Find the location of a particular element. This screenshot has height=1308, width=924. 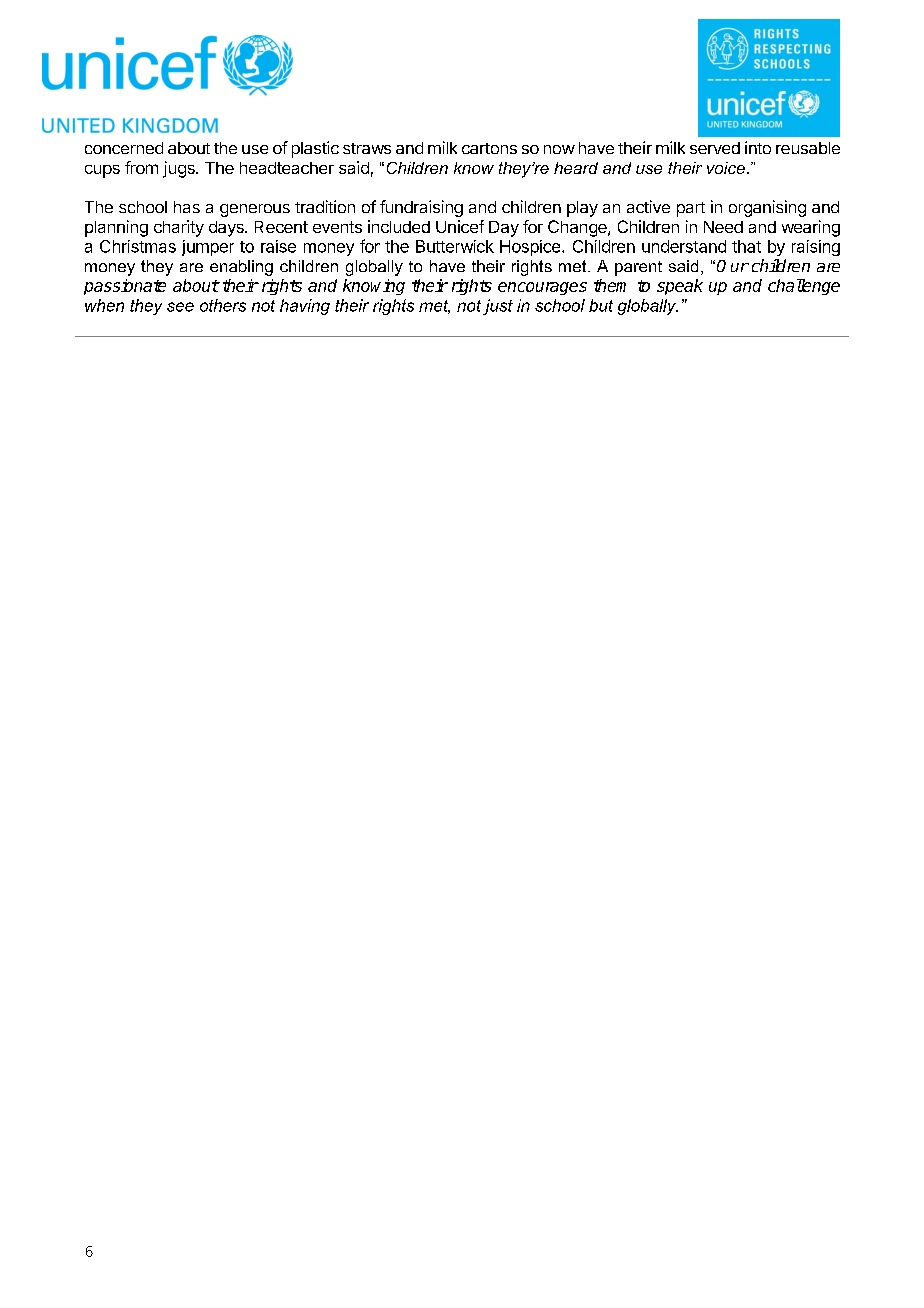

parent is located at coordinates (638, 268).
